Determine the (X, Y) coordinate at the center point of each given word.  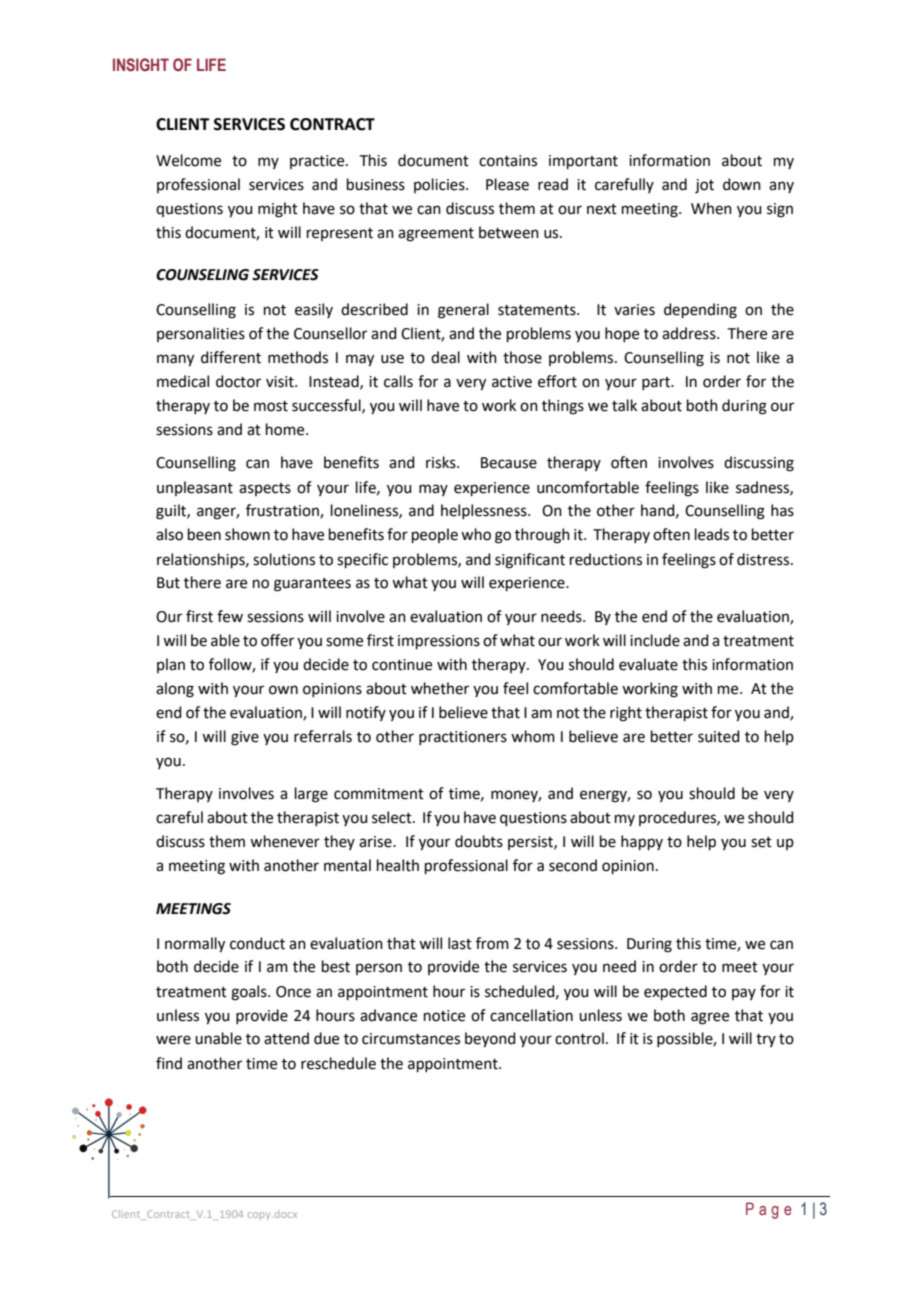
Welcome (188, 160)
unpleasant (195, 488)
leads (712, 534)
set (761, 842)
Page (769, 1210)
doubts (479, 841)
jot (704, 186)
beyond (490, 1040)
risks (442, 462)
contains (508, 161)
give (245, 738)
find (169, 1063)
